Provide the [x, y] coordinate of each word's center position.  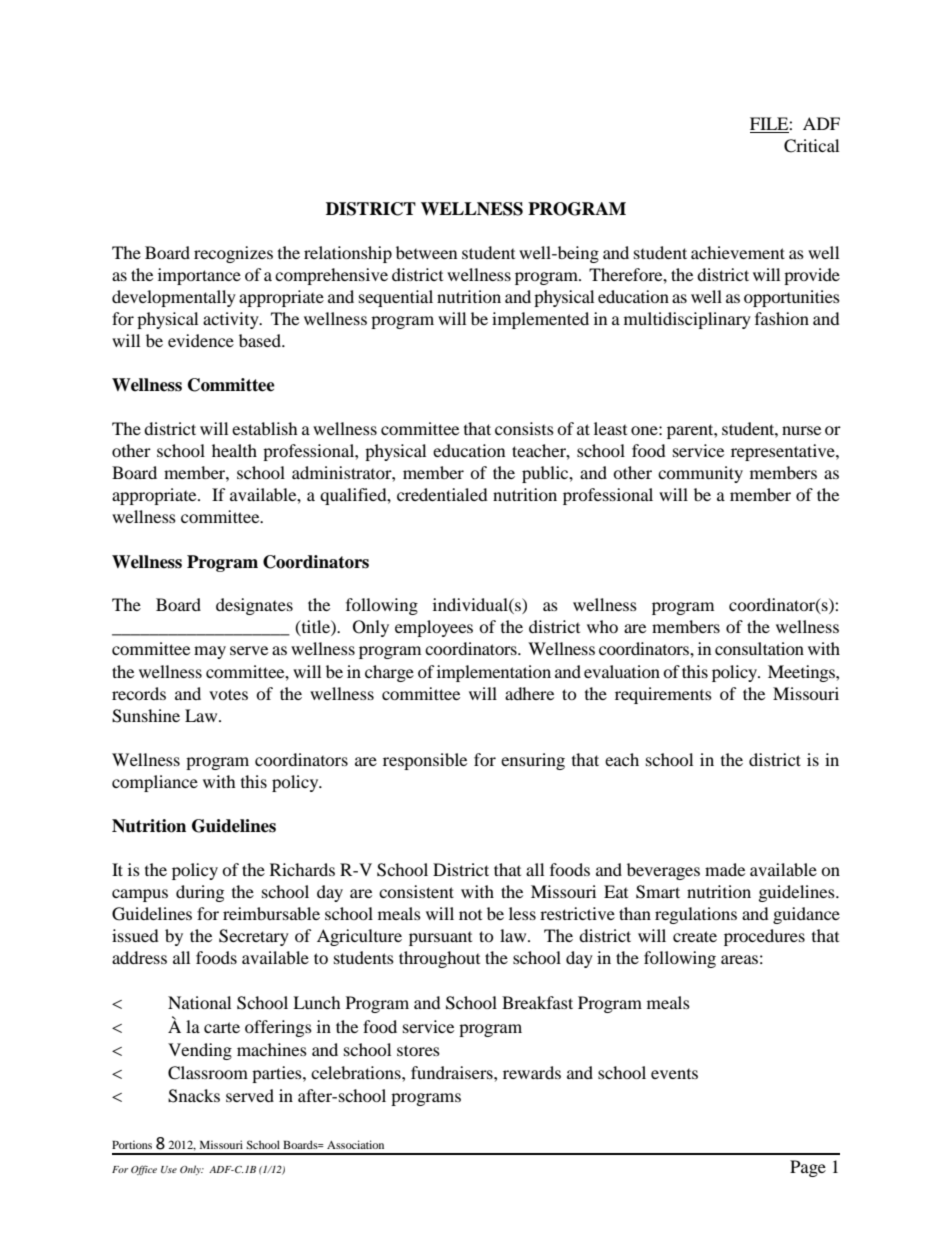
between [426, 252]
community [700, 474]
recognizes [233, 254]
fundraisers [453, 1072]
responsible [425, 761]
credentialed [442, 494]
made [725, 869]
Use [169, 1169]
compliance [155, 783]
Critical [811, 146]
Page [808, 1168]
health [234, 450]
